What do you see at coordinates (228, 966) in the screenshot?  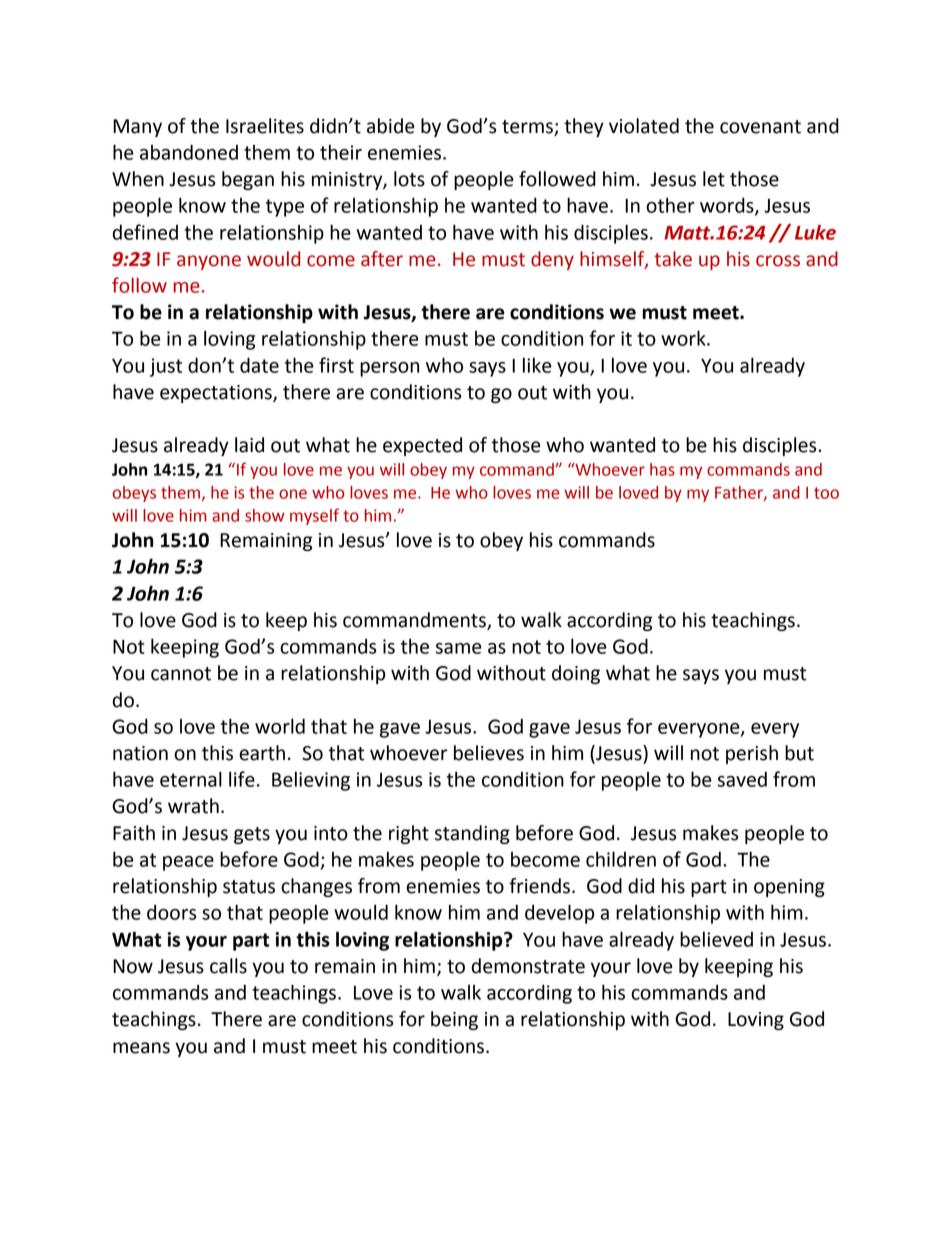 I see `calls` at bounding box center [228, 966].
